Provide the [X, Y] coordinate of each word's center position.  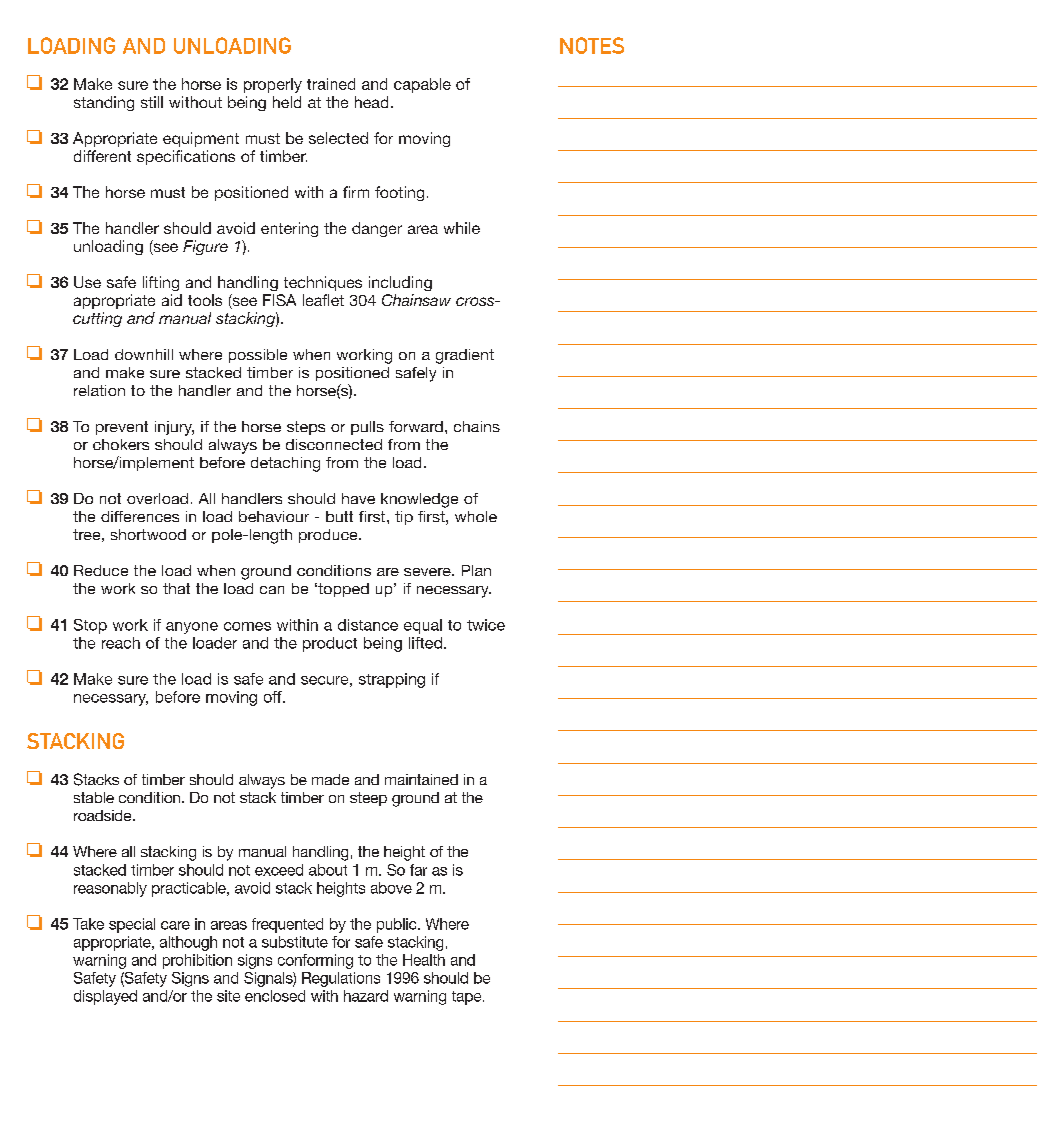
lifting [161, 283]
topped [342, 590]
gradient [465, 356]
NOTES [592, 45]
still [152, 102]
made [330, 779]
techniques [323, 283]
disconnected [334, 444]
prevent [122, 428]
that [176, 588]
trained [331, 84]
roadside [104, 815]
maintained [421, 779]
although [188, 943]
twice [486, 625]
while [462, 228]
